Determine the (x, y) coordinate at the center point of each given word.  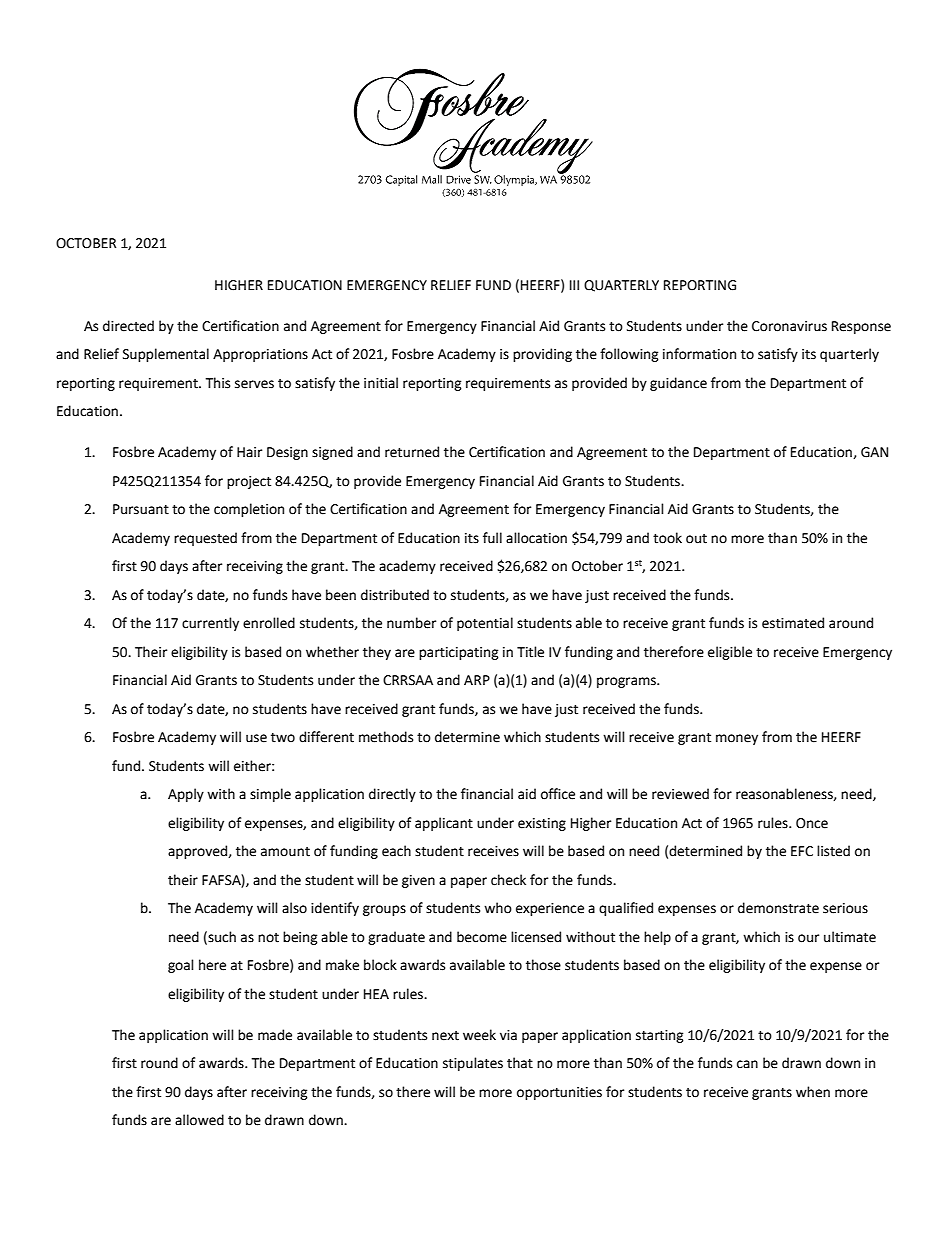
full (492, 538)
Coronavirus (789, 326)
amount (285, 852)
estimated (793, 623)
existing (542, 824)
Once (812, 823)
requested (205, 539)
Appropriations (260, 355)
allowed (199, 1120)
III (574, 285)
